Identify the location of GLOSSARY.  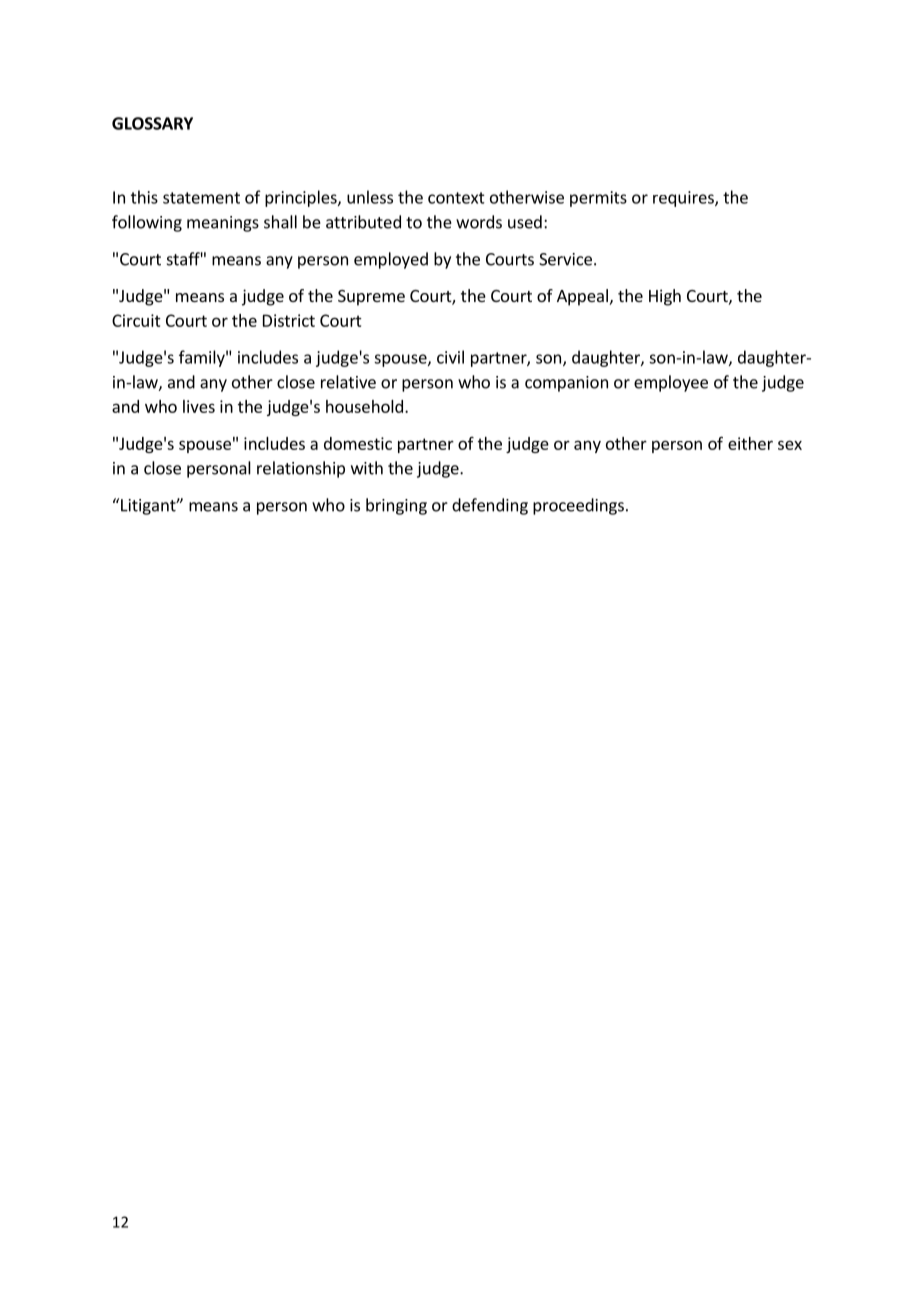
(152, 123).
